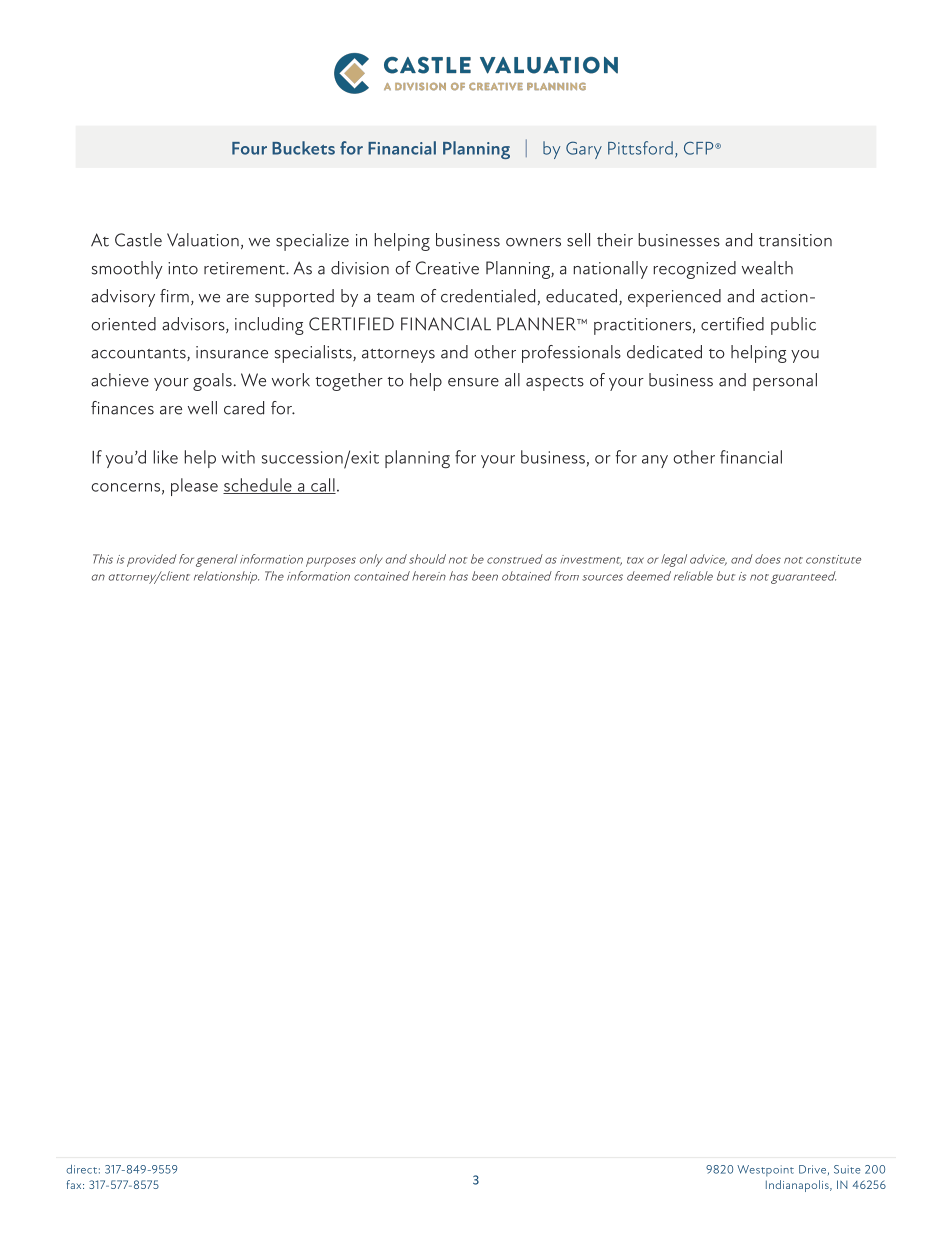 Image resolution: width=952 pixels, height=1233 pixels. Describe the element at coordinates (194, 487) in the screenshot. I see `please` at that location.
